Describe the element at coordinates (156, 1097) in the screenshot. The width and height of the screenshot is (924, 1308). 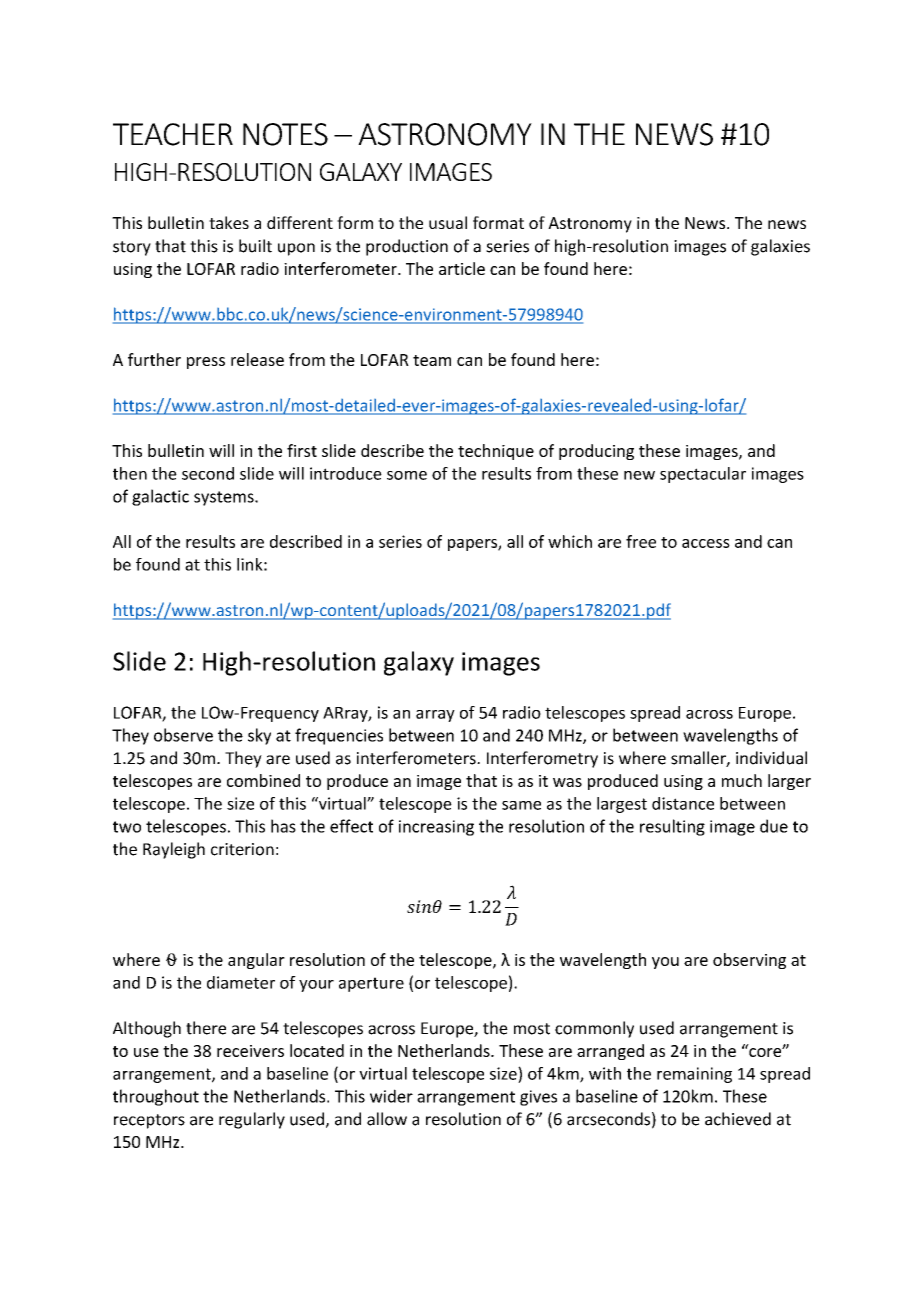
I see `throughout` at that location.
